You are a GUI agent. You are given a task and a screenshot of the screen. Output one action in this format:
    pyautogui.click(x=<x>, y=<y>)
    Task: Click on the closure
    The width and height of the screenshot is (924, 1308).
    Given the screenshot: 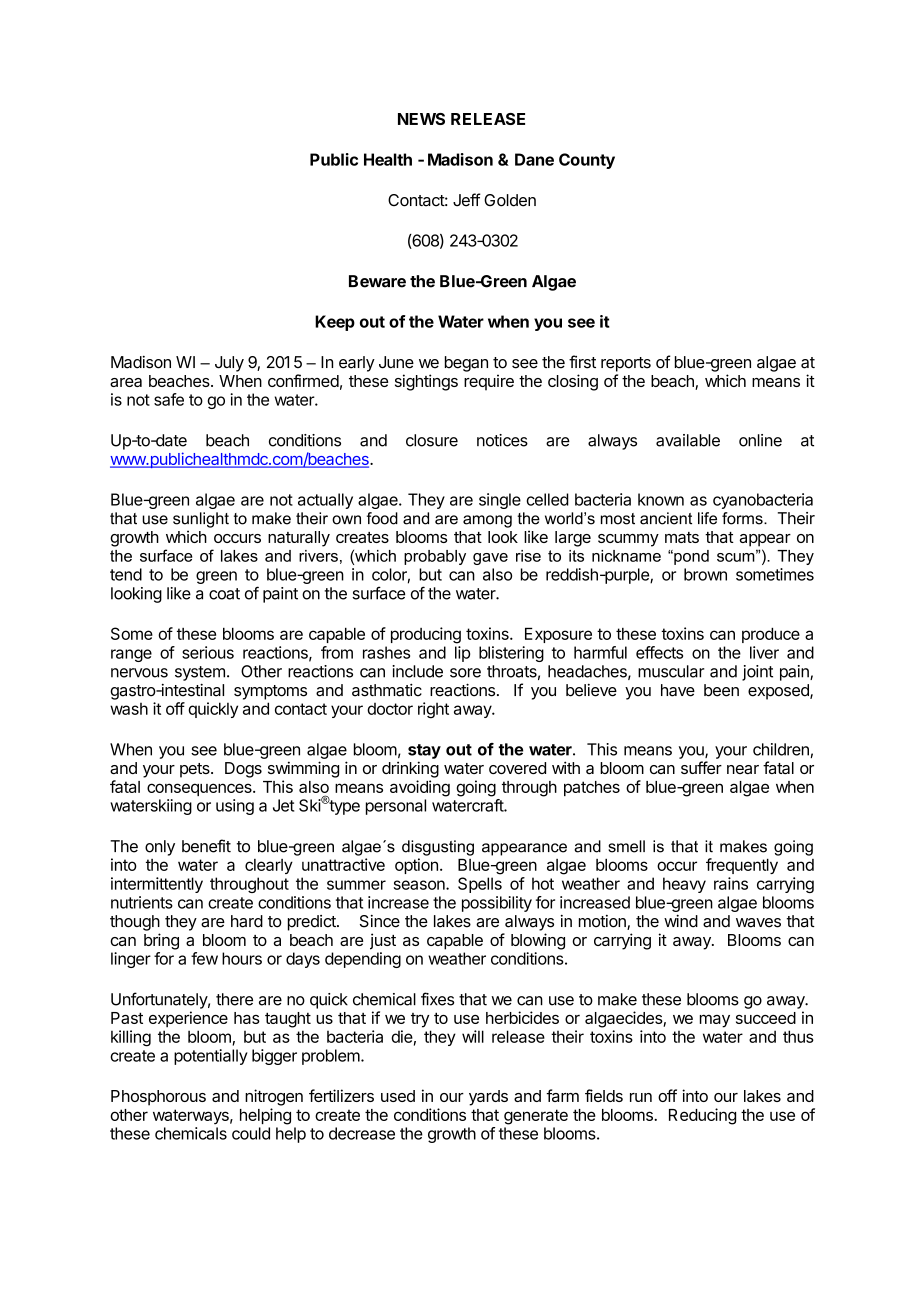 What is the action you would take?
    pyautogui.click(x=432, y=440)
